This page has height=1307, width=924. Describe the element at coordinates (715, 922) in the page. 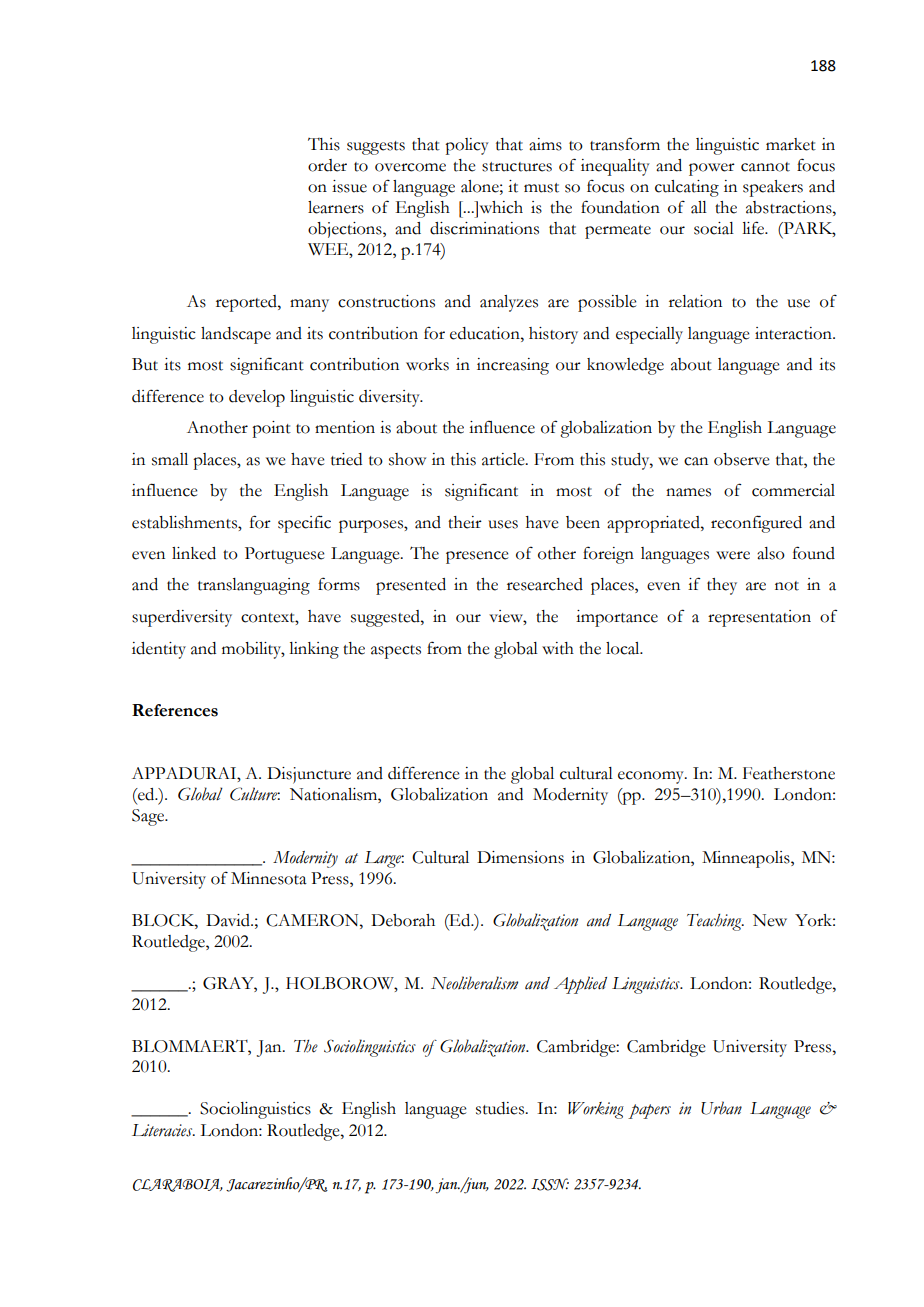

I see `Teaching` at that location.
